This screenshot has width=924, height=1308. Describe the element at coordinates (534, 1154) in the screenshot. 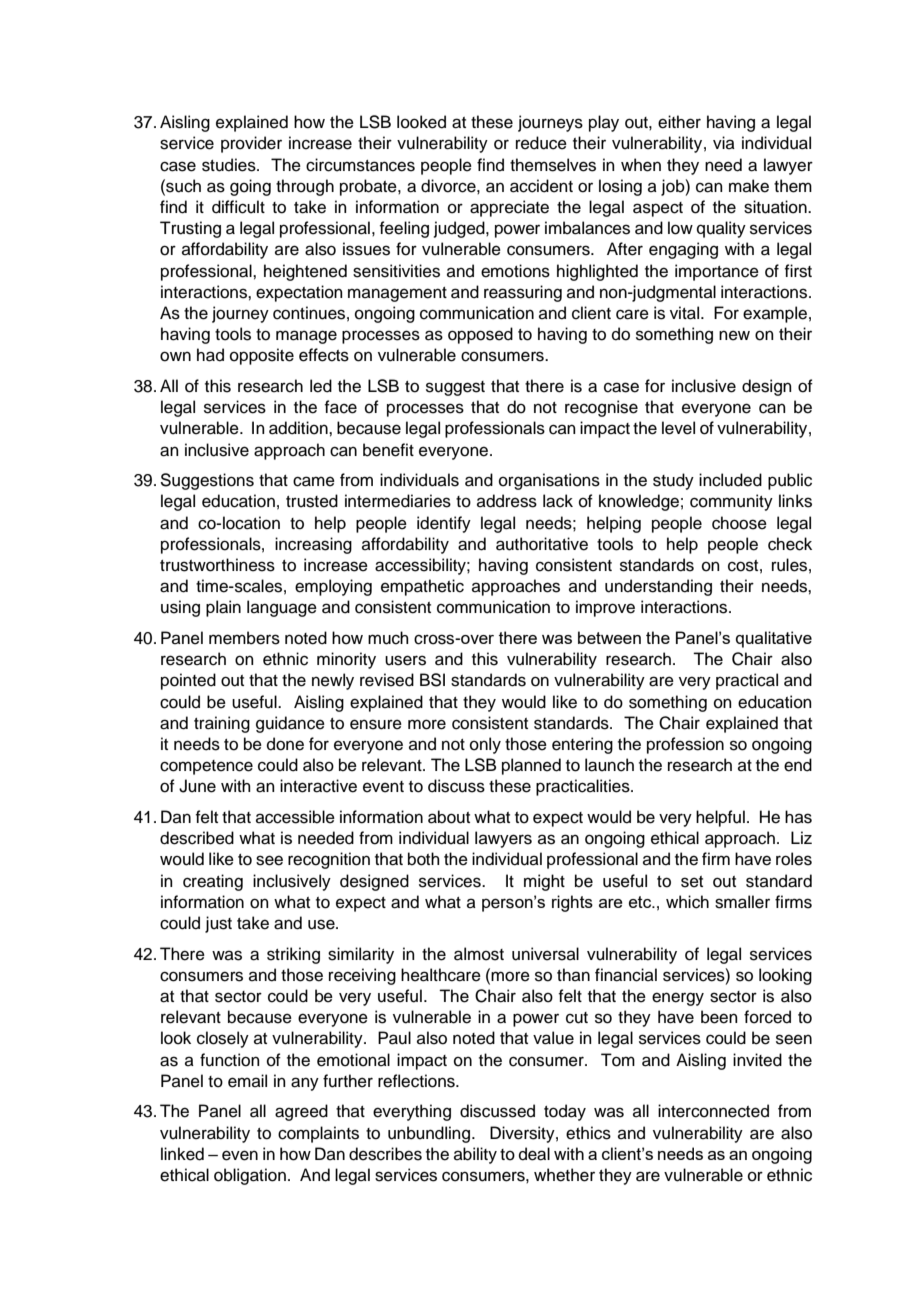

I see `deal` at that location.
